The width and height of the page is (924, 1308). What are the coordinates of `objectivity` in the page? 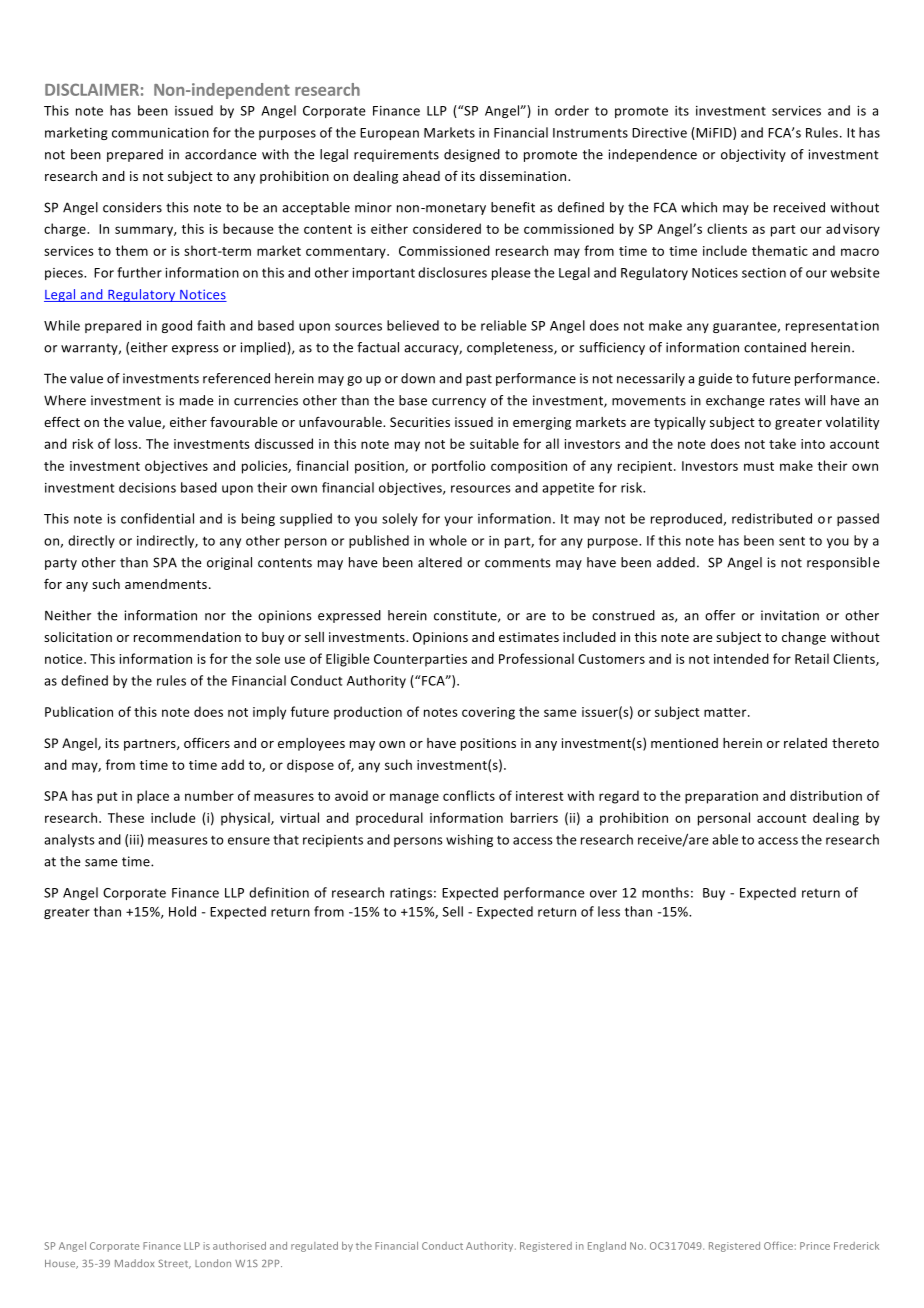 It's located at (753, 155).
